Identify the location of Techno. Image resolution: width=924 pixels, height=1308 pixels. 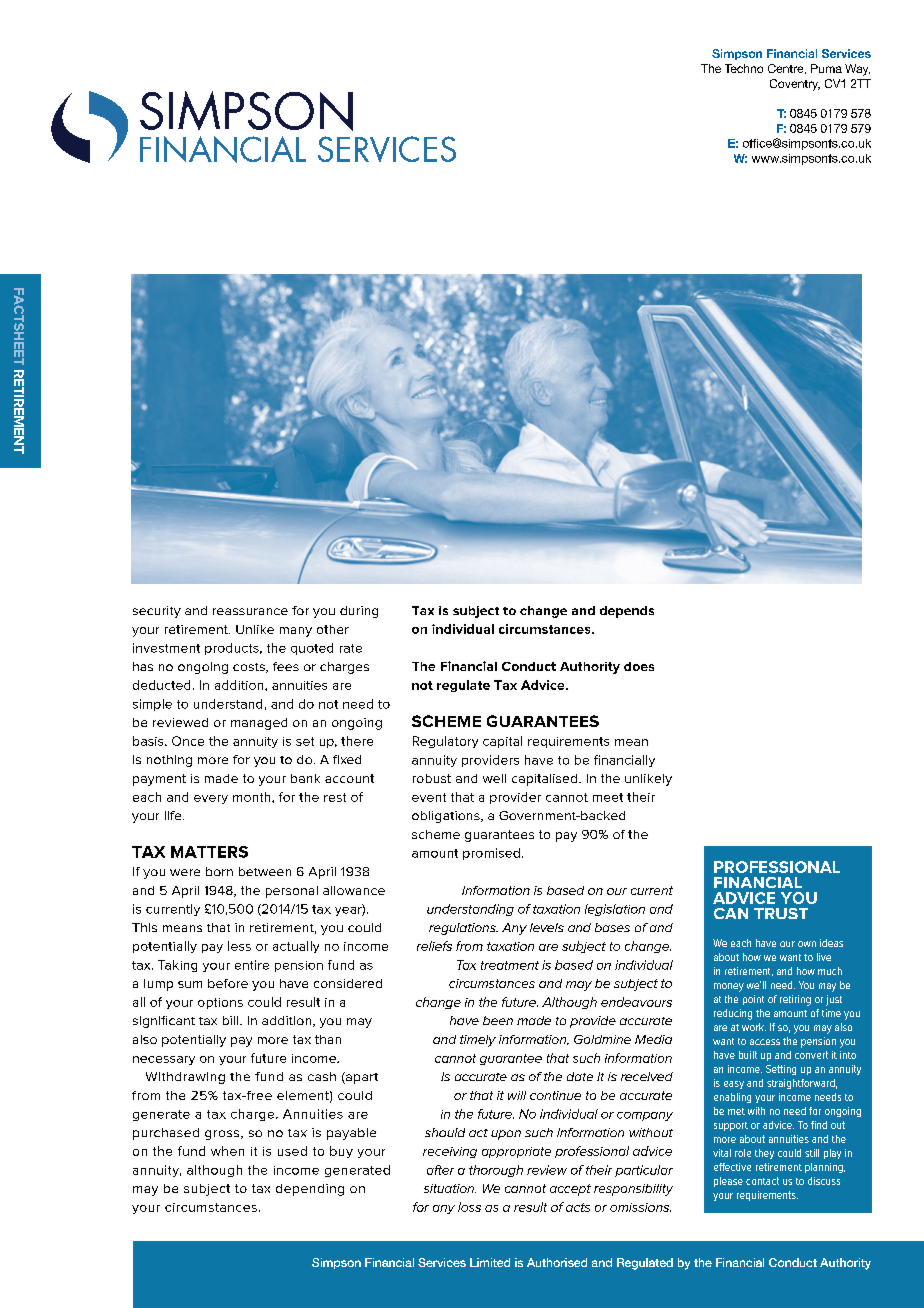
(744, 68).
